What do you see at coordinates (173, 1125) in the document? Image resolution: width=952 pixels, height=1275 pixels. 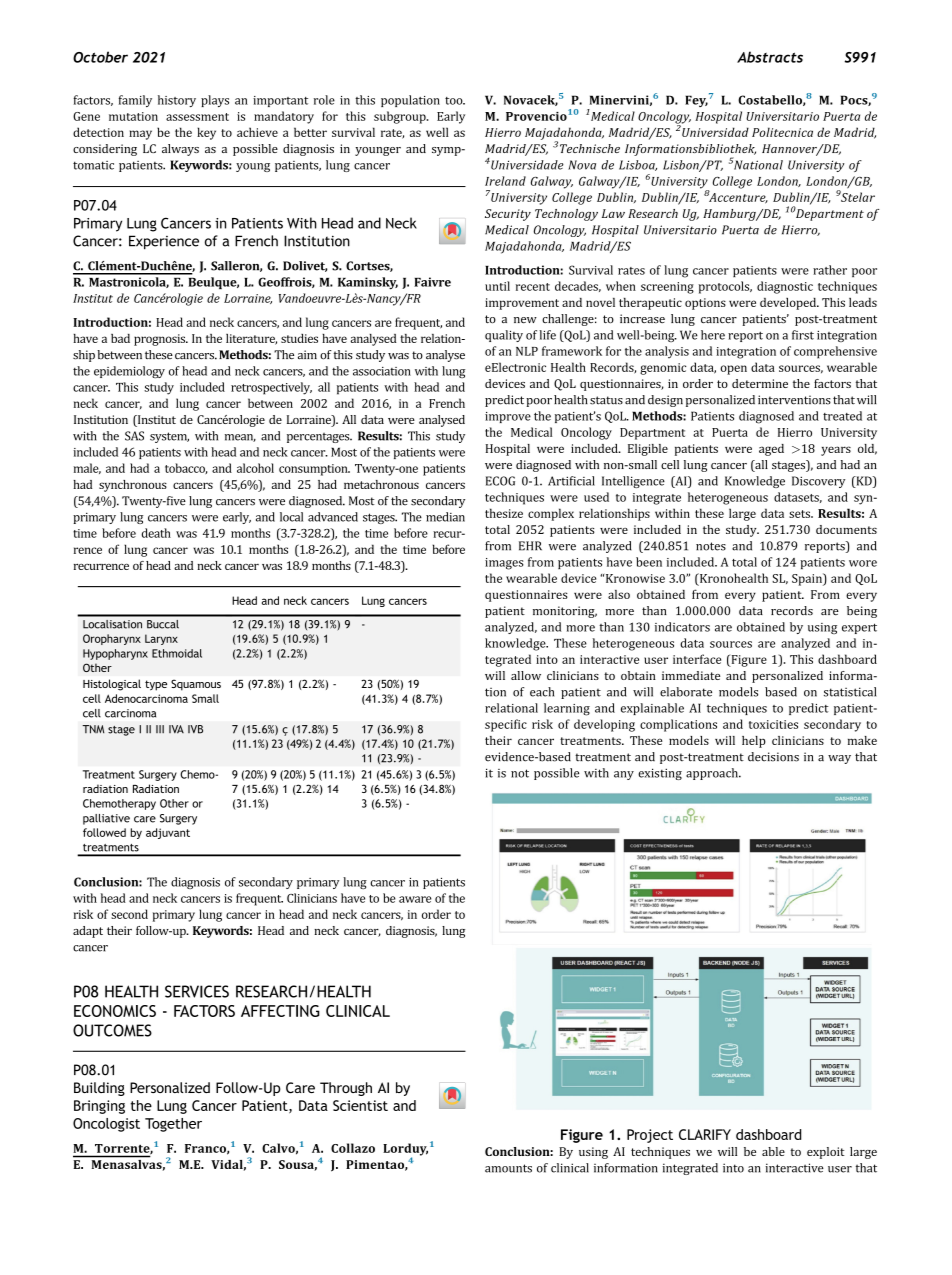 I see `Together` at bounding box center [173, 1125].
